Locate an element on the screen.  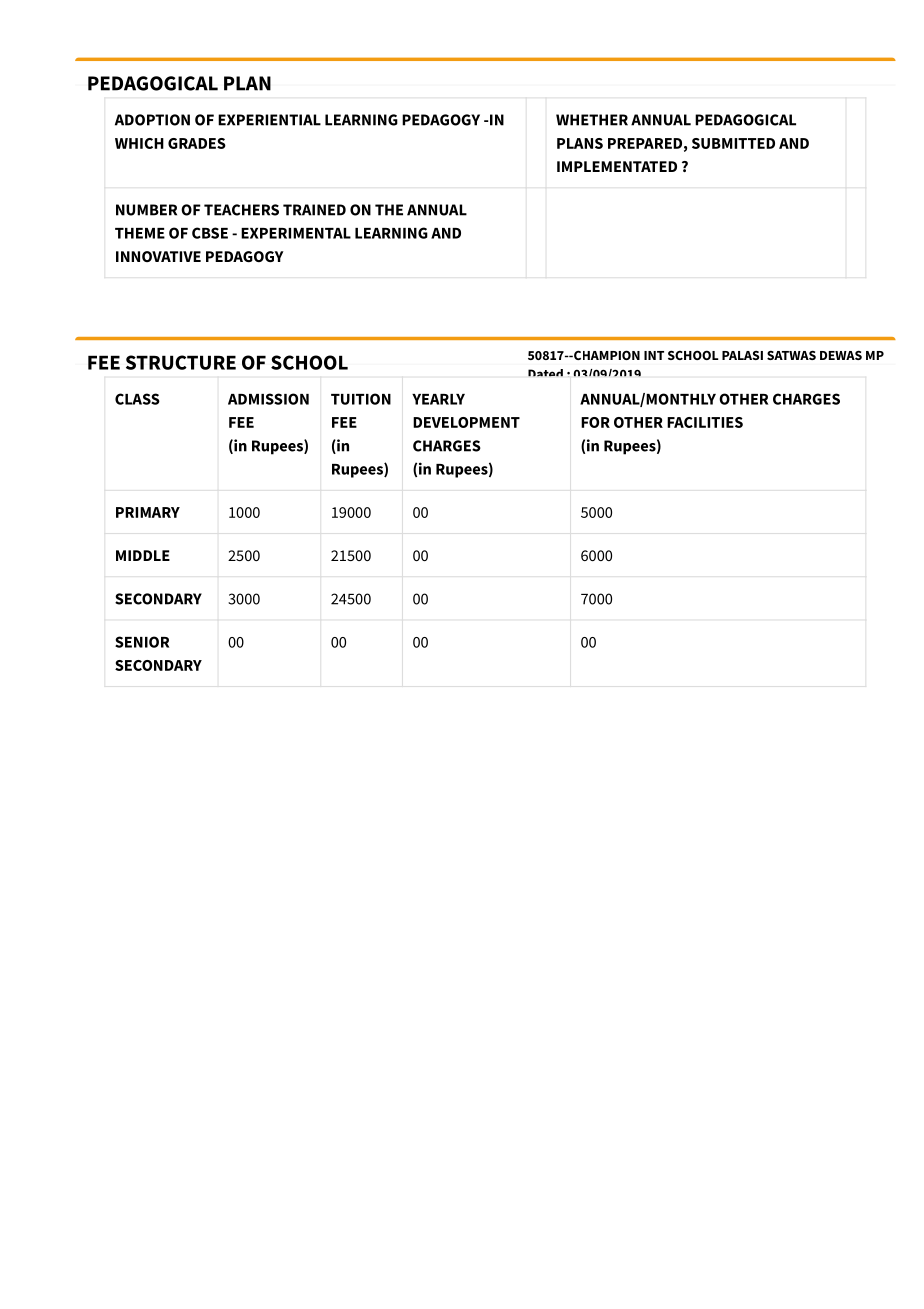
FACILITIES is located at coordinates (705, 422).
